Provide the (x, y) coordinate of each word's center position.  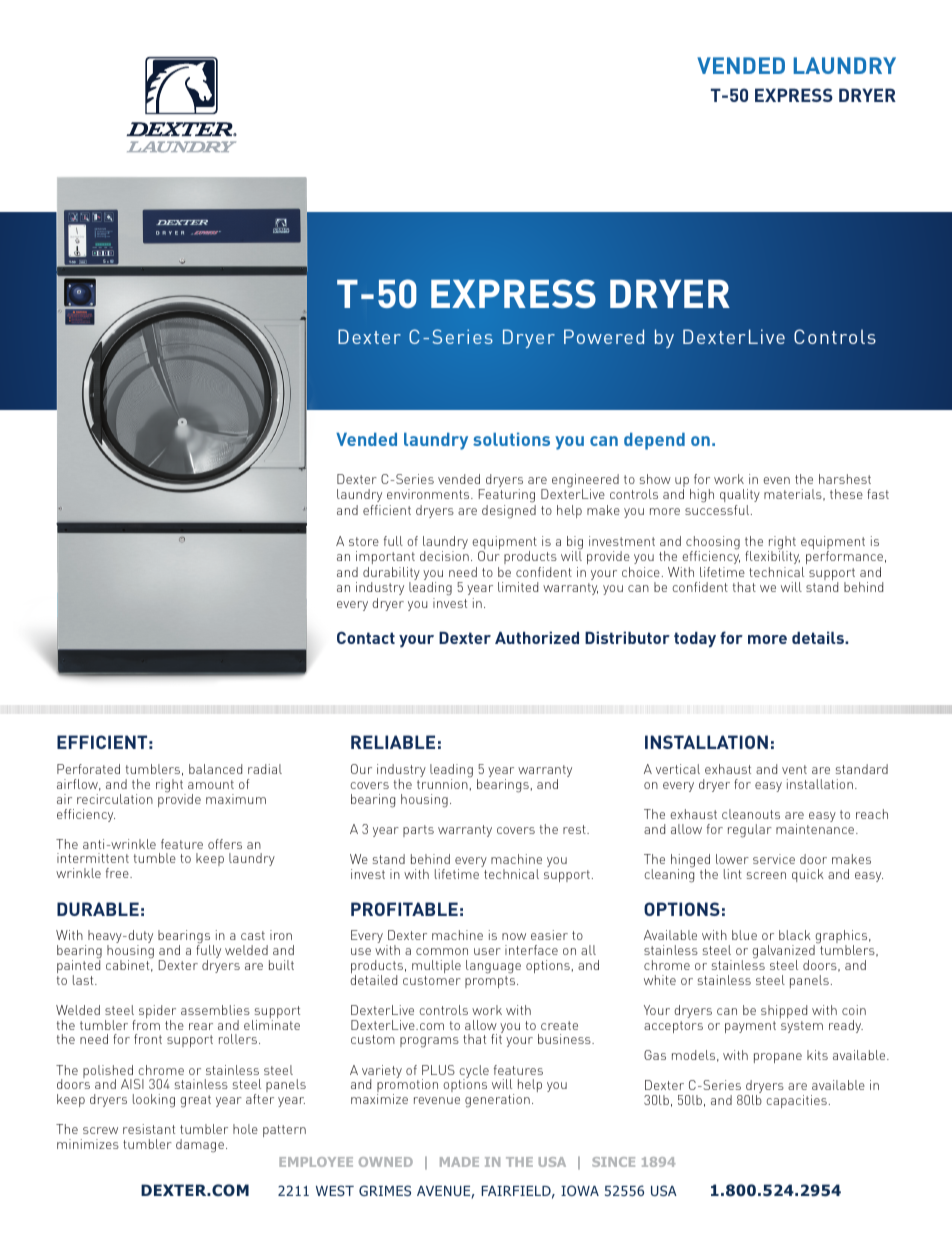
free (118, 873)
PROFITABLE (404, 909)
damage (200, 1146)
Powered (604, 336)
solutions (511, 439)
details (819, 637)
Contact (366, 637)
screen (766, 875)
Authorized (537, 637)
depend (654, 441)
